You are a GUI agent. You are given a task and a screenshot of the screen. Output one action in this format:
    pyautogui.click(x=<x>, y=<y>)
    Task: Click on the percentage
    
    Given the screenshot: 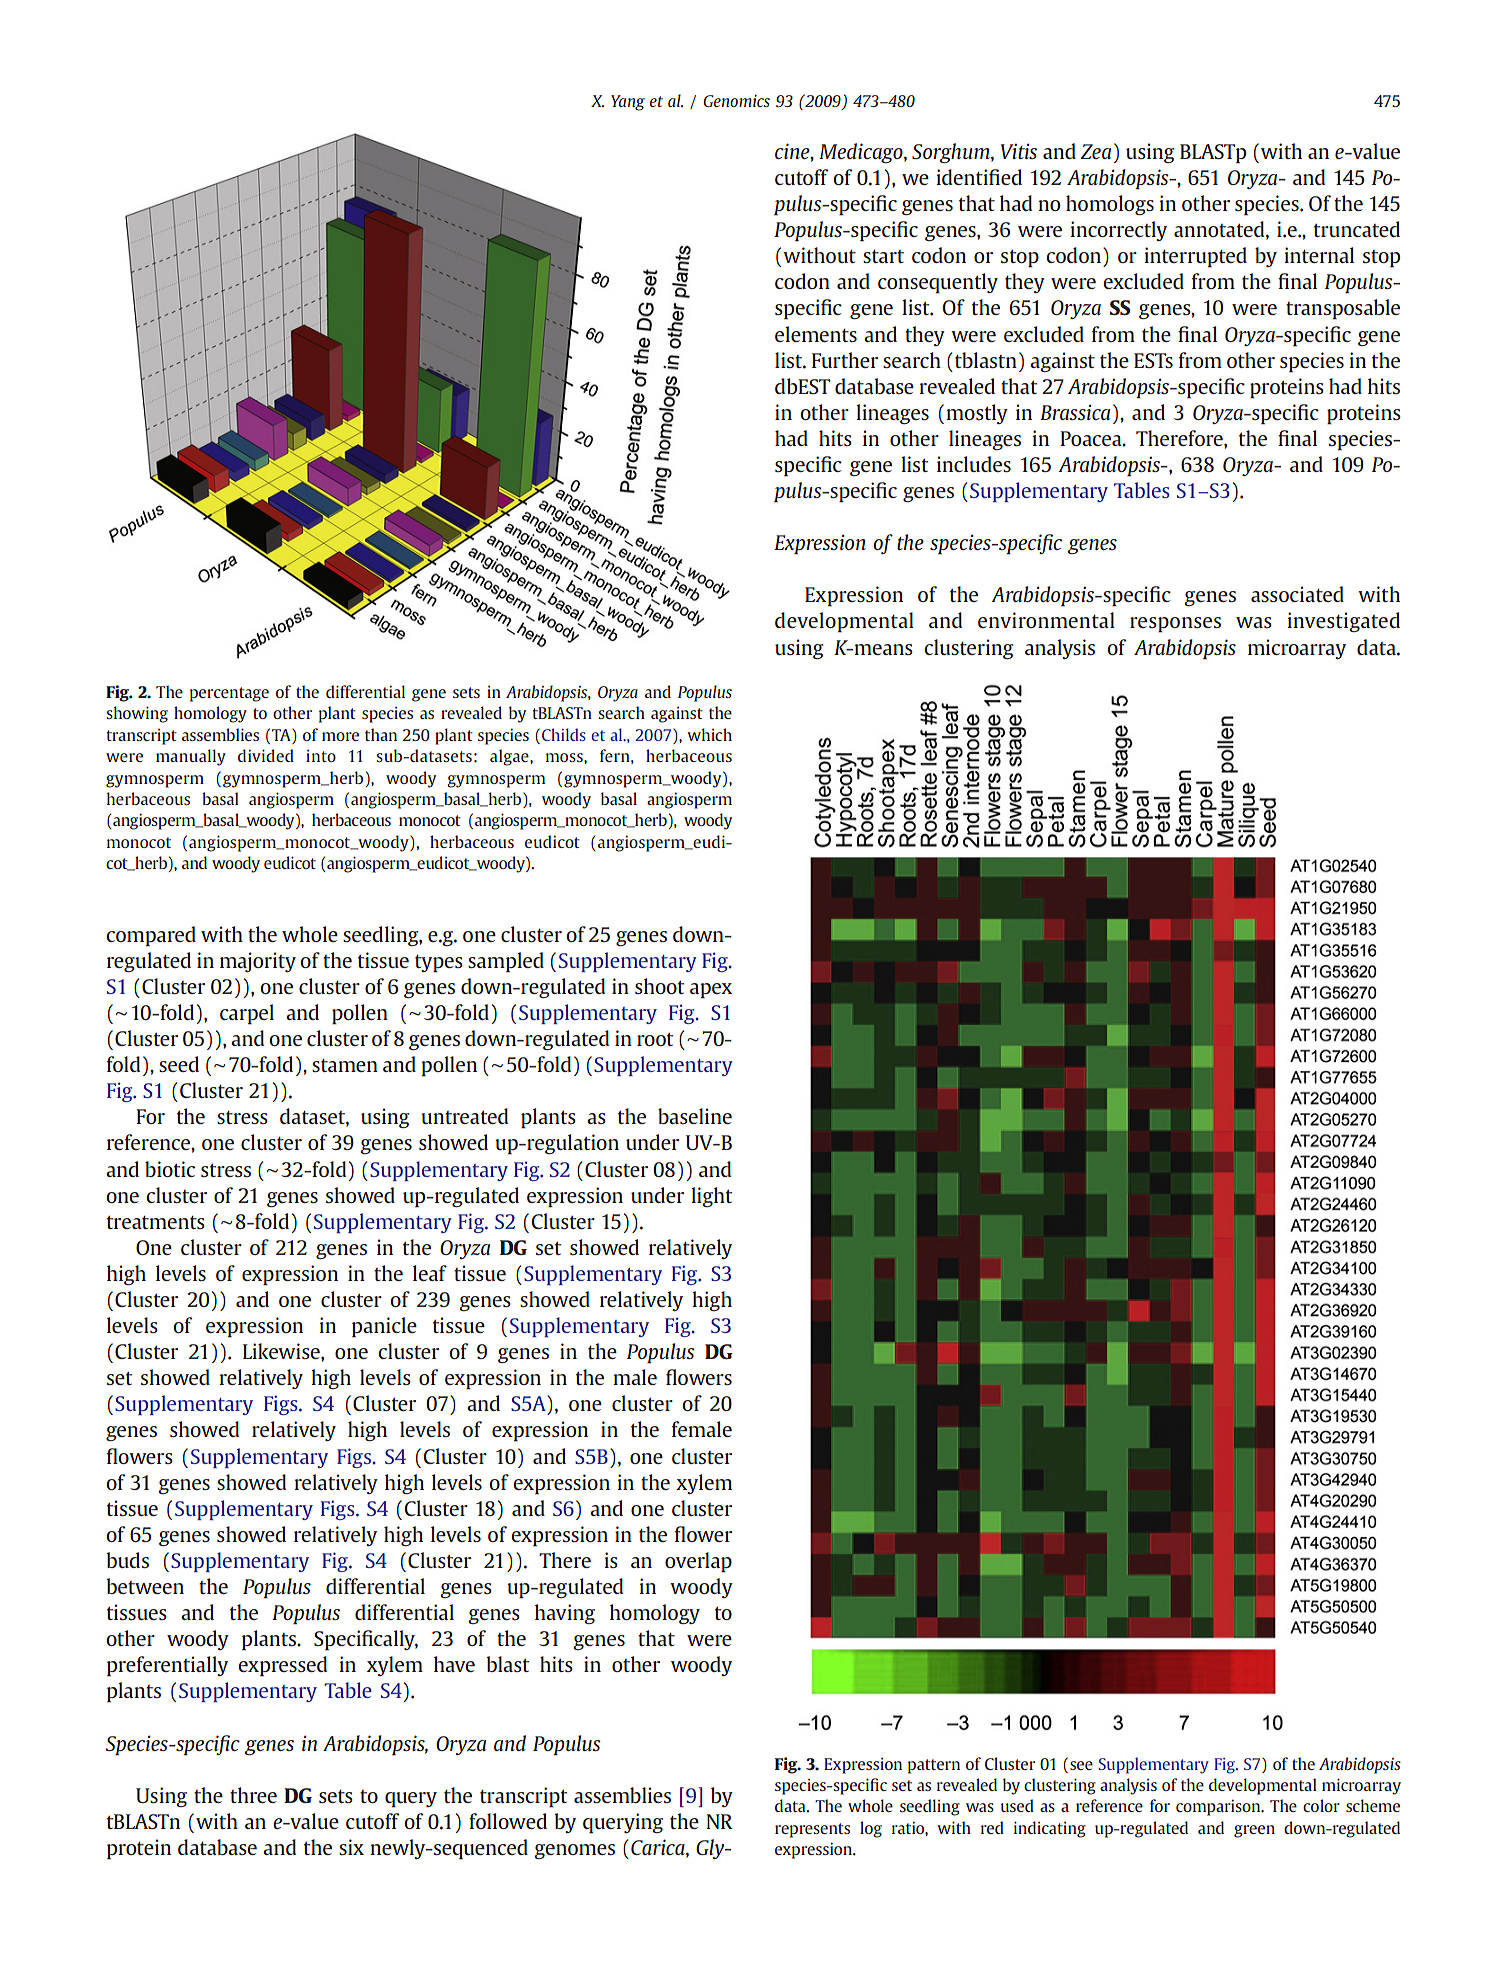 What is the action you would take?
    pyautogui.click(x=229, y=694)
